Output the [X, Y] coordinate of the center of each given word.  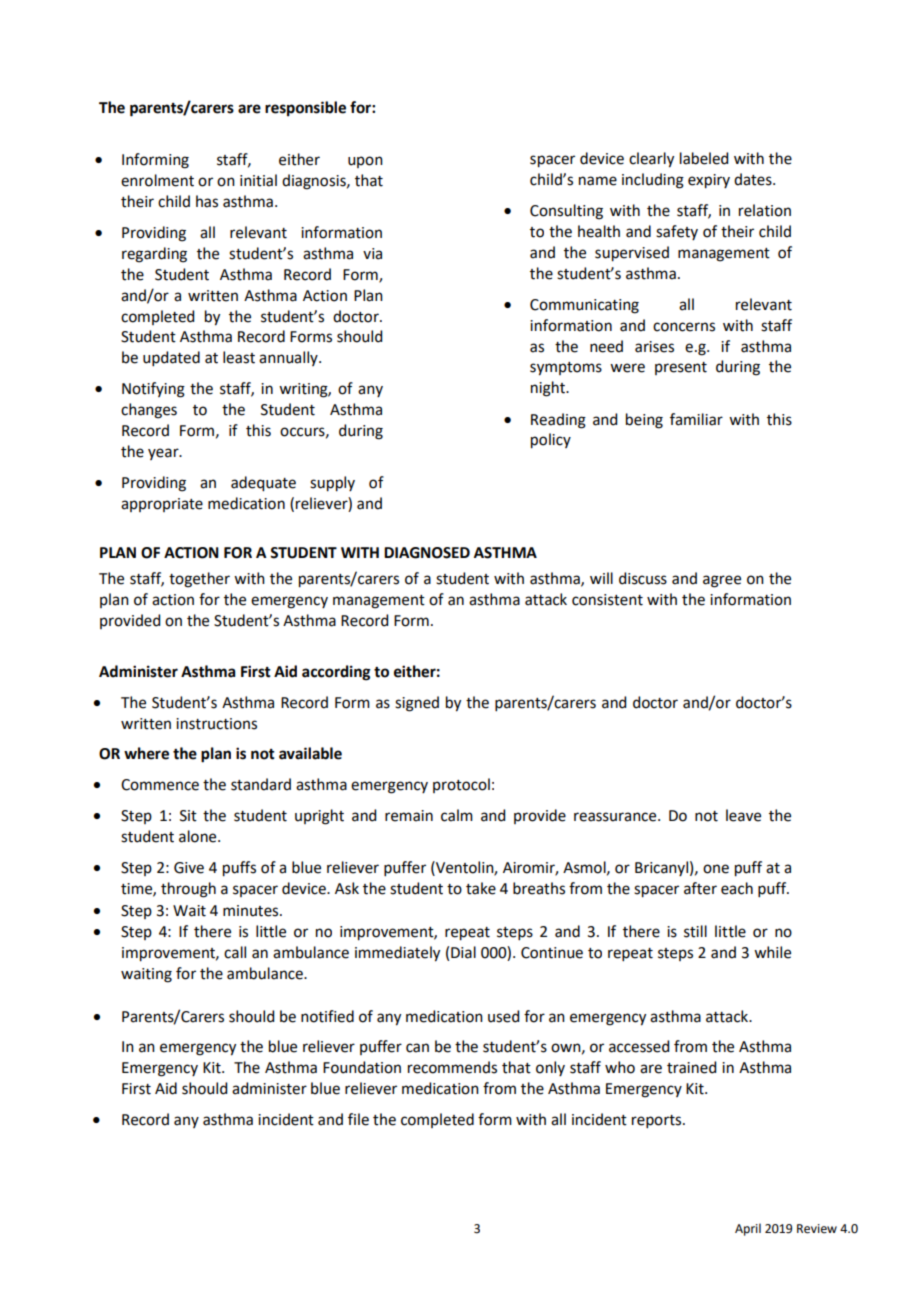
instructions [216, 724]
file [358, 1119]
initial [258, 180]
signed [417, 704]
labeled [704, 158]
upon [365, 162]
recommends [452, 1067]
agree [722, 581]
